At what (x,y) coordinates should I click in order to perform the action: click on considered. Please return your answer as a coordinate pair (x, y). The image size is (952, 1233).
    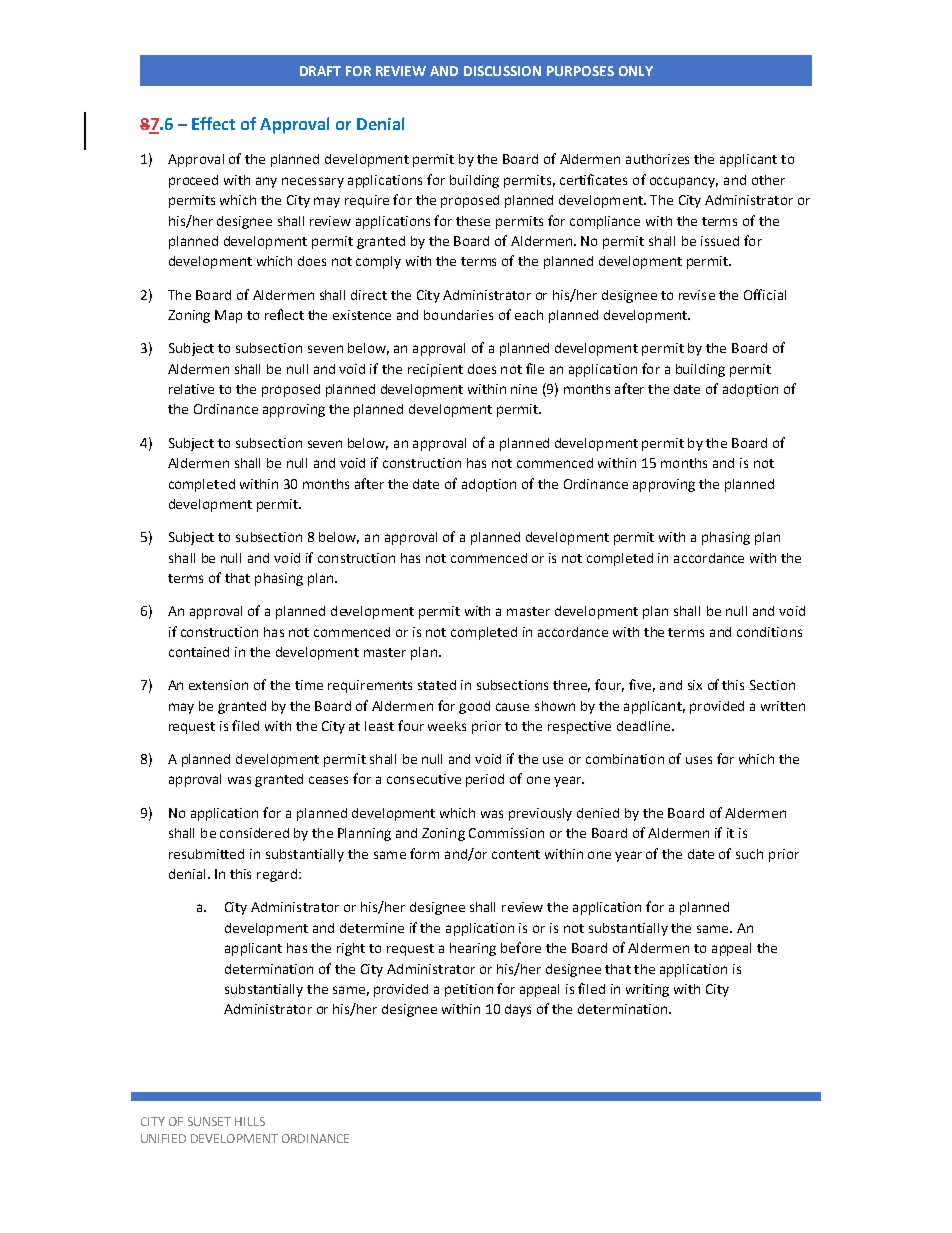
    Looking at the image, I should click on (254, 833).
